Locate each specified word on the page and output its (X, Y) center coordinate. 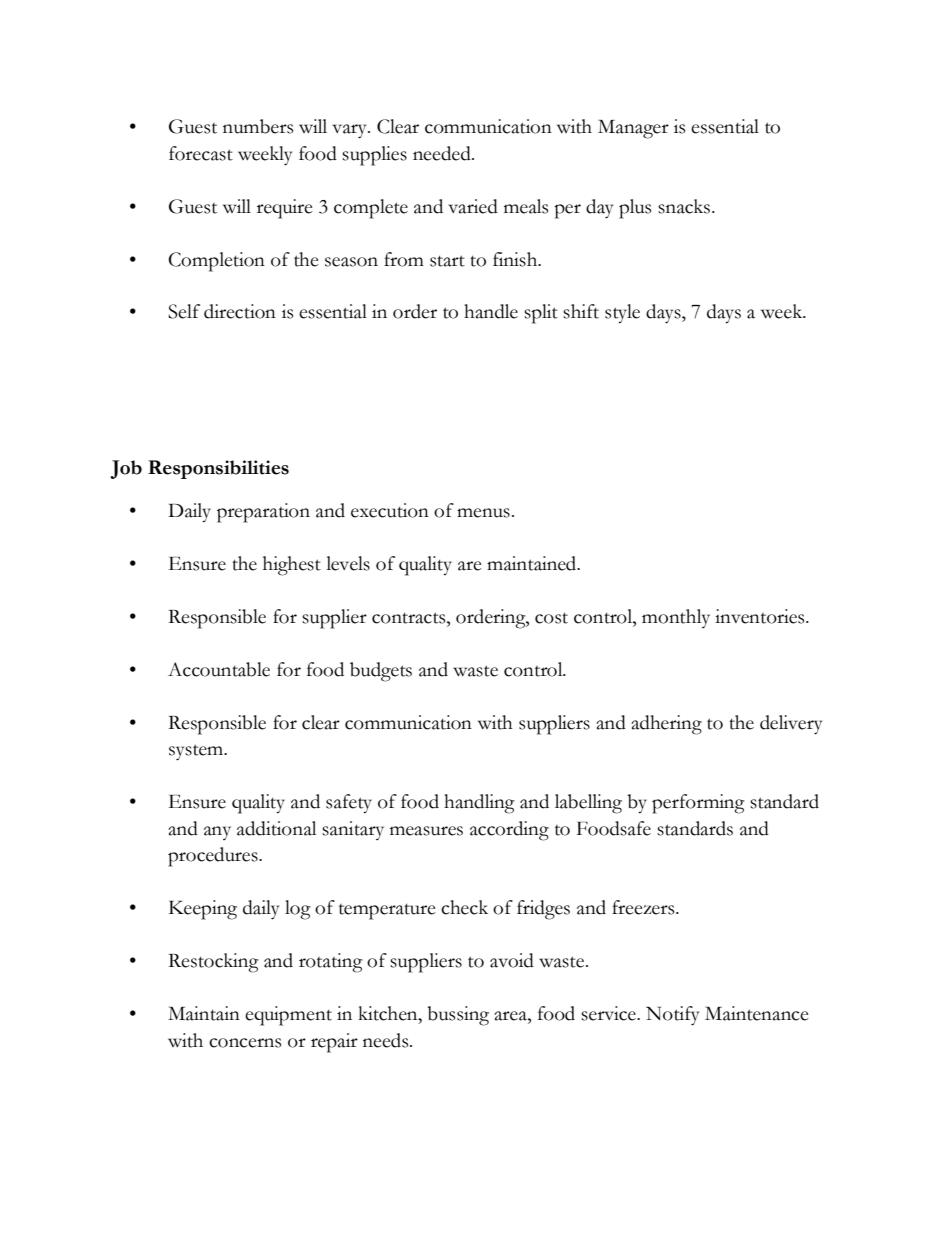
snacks (685, 206)
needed (443, 153)
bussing (458, 1016)
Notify (672, 1016)
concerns (245, 1043)
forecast (201, 153)
